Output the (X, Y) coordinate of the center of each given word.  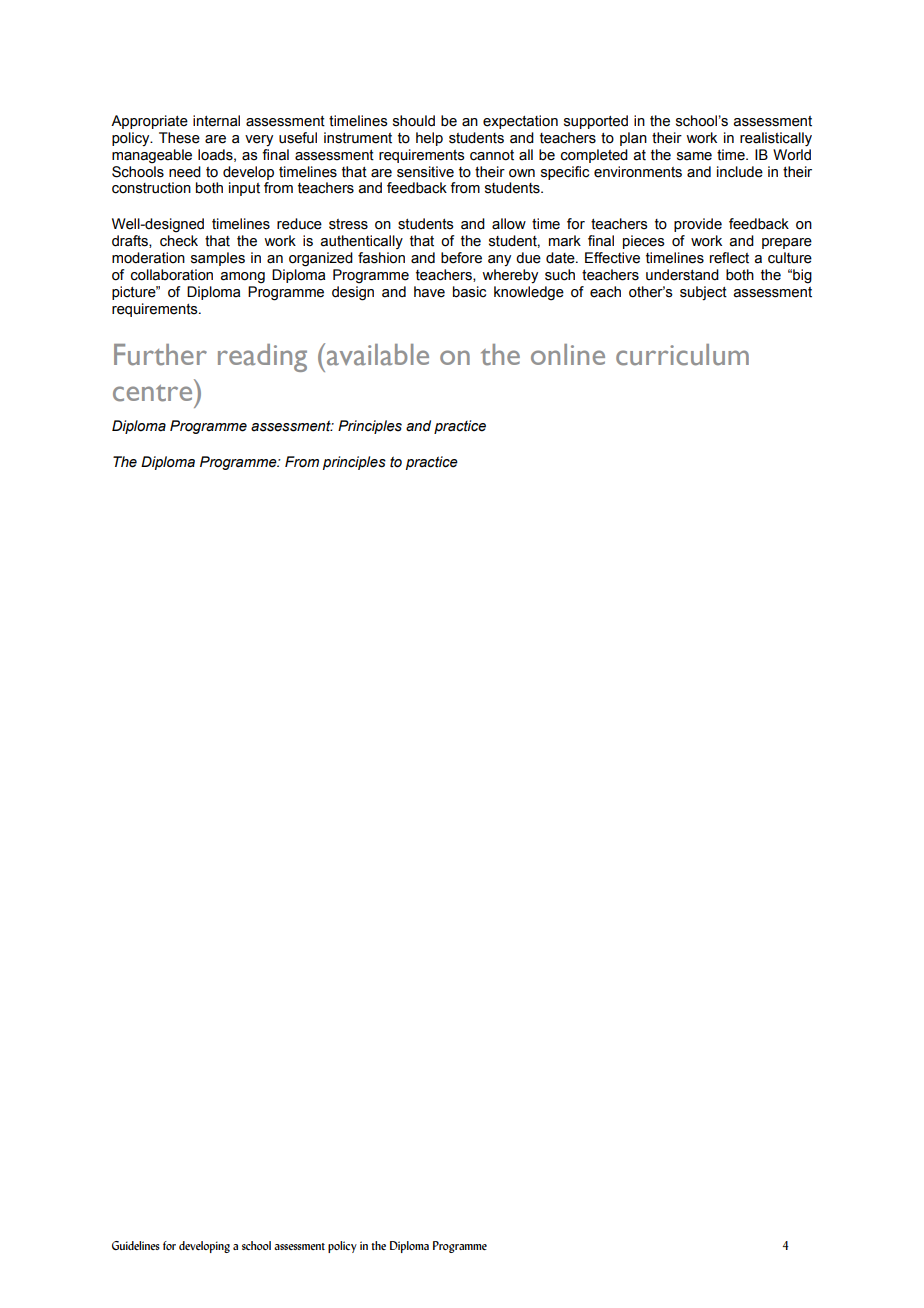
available (378, 355)
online (568, 354)
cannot (492, 155)
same (694, 156)
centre (152, 393)
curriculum (682, 355)
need (185, 172)
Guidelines (136, 1245)
